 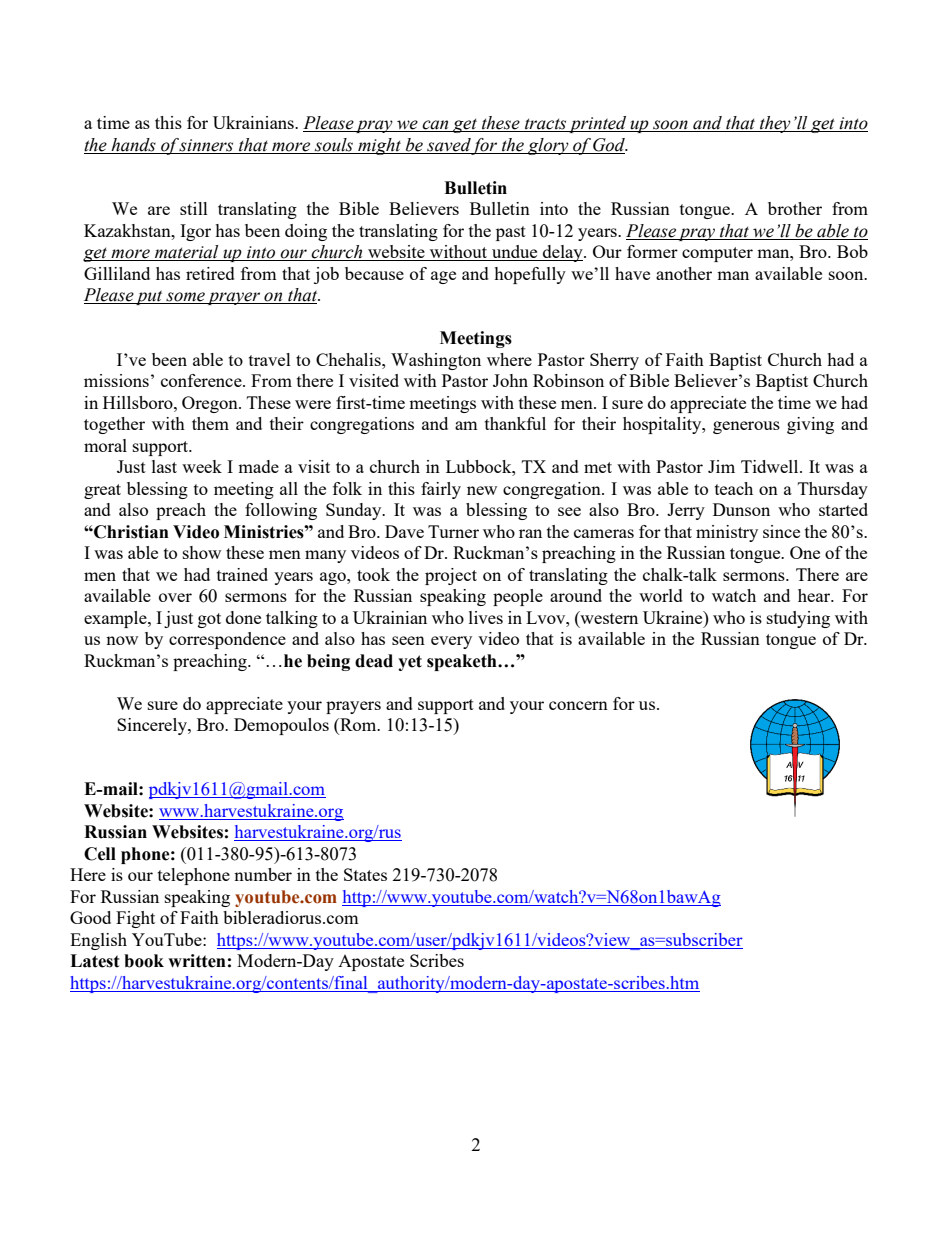 I want to click on Oregon, so click(x=211, y=404).
